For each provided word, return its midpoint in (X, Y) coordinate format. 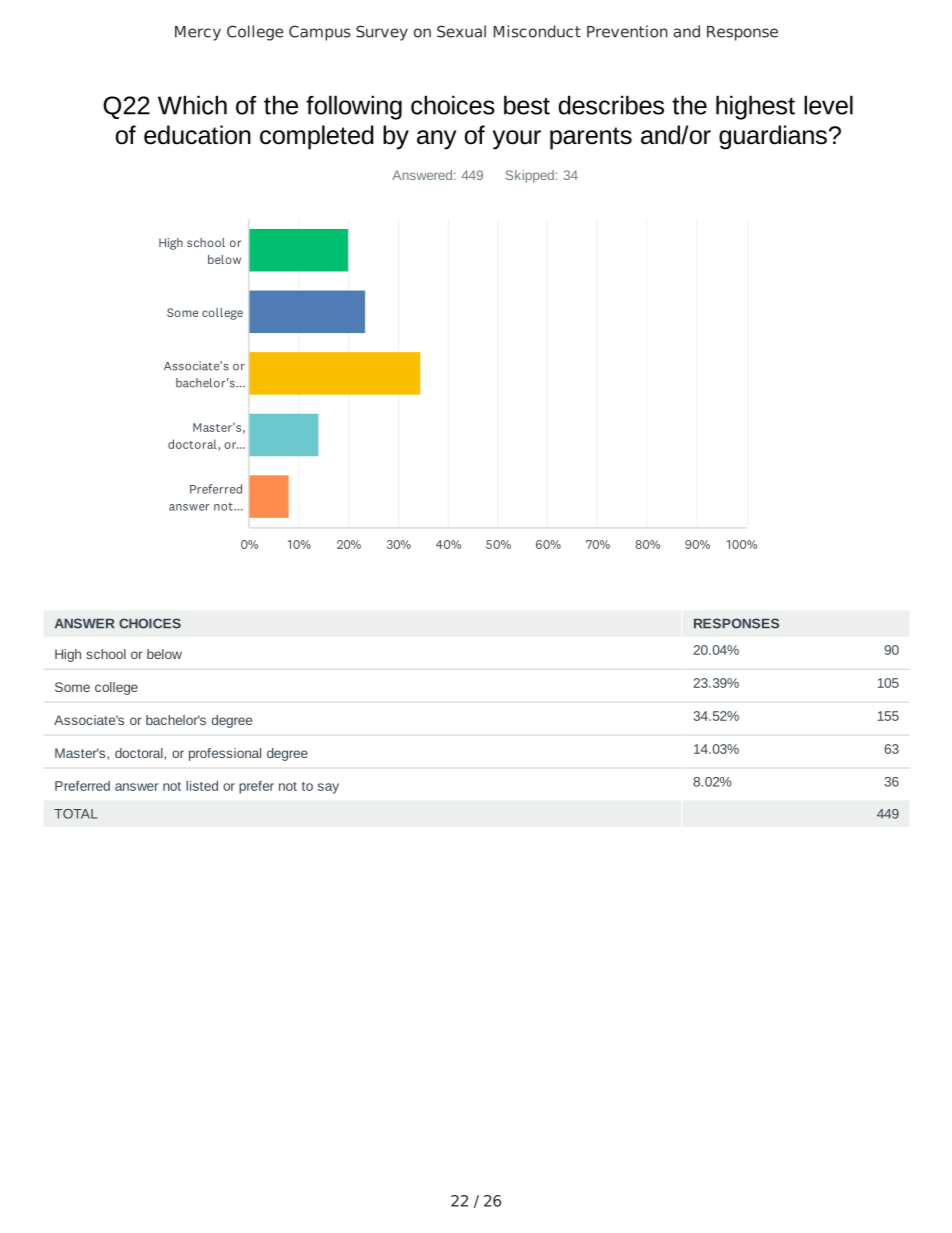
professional (225, 754)
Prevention (627, 31)
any (436, 140)
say (328, 788)
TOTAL (75, 814)
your (517, 140)
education (197, 135)
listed (202, 785)
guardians (773, 137)
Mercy (198, 33)
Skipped (530, 176)
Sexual (461, 31)
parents (591, 138)
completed (317, 137)
